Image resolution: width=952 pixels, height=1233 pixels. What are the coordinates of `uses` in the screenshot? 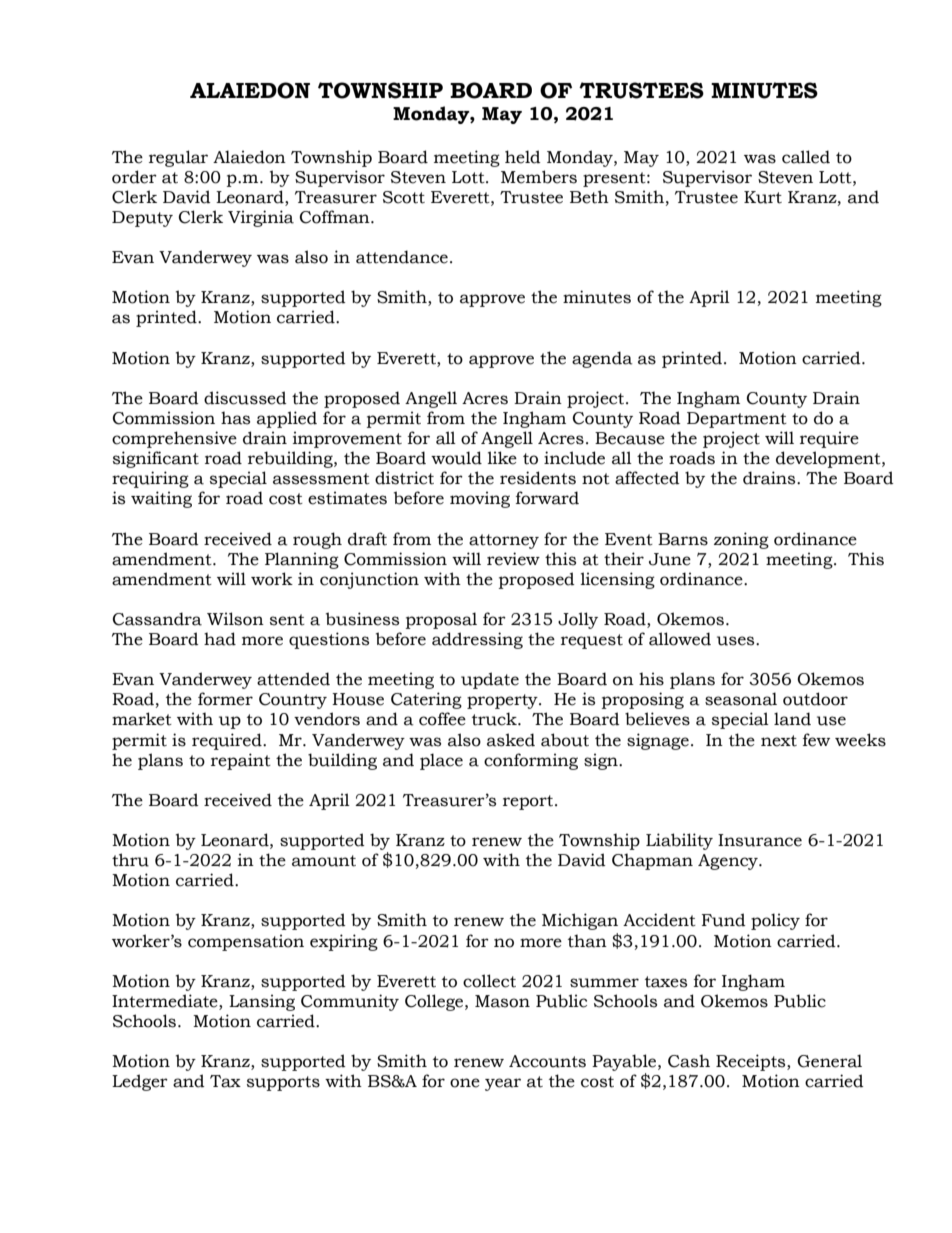 It's located at (737, 641).
